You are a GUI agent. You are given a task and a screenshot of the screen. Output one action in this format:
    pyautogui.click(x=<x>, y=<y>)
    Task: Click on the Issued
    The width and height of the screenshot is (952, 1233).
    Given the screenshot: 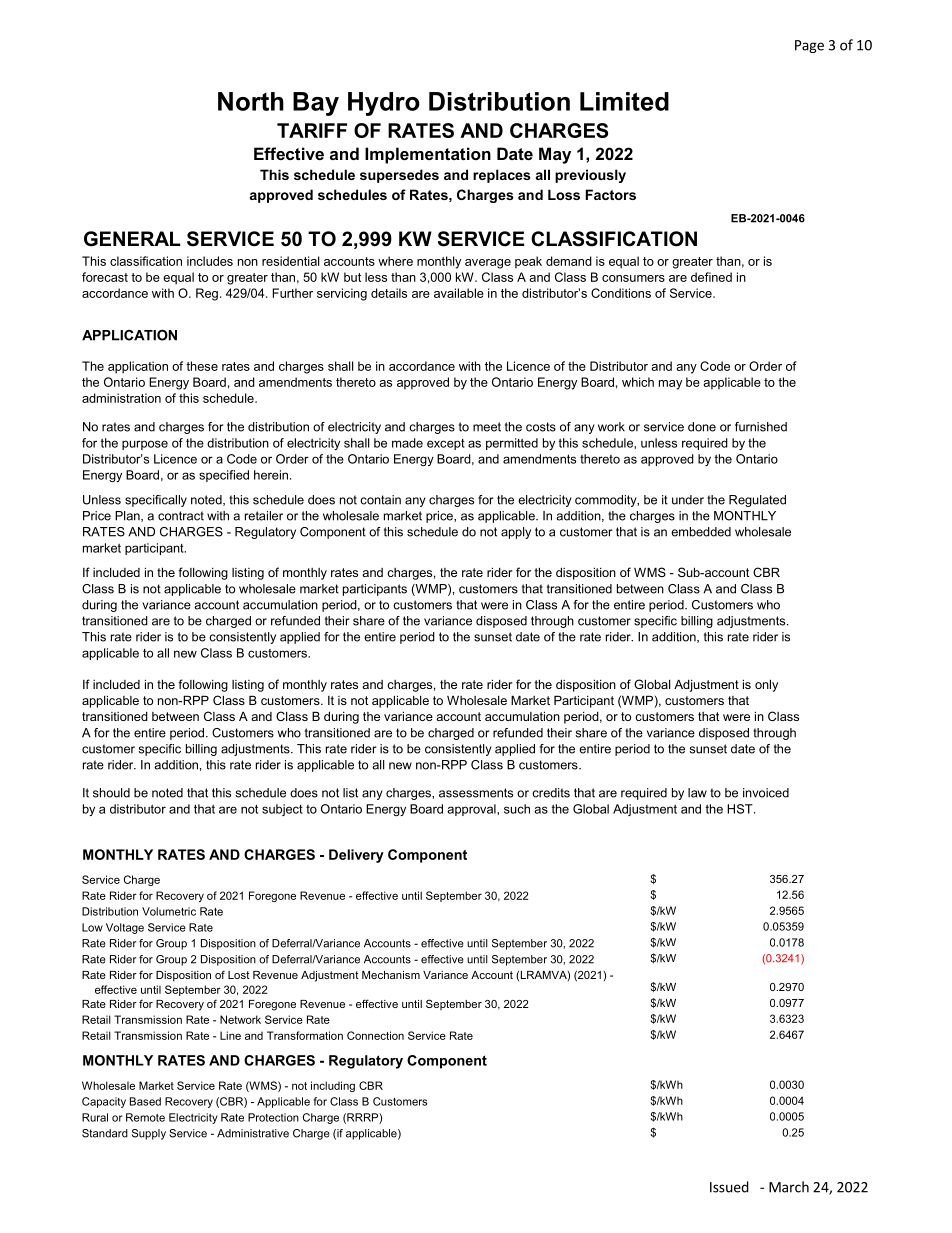 What is the action you would take?
    pyautogui.click(x=729, y=1187)
